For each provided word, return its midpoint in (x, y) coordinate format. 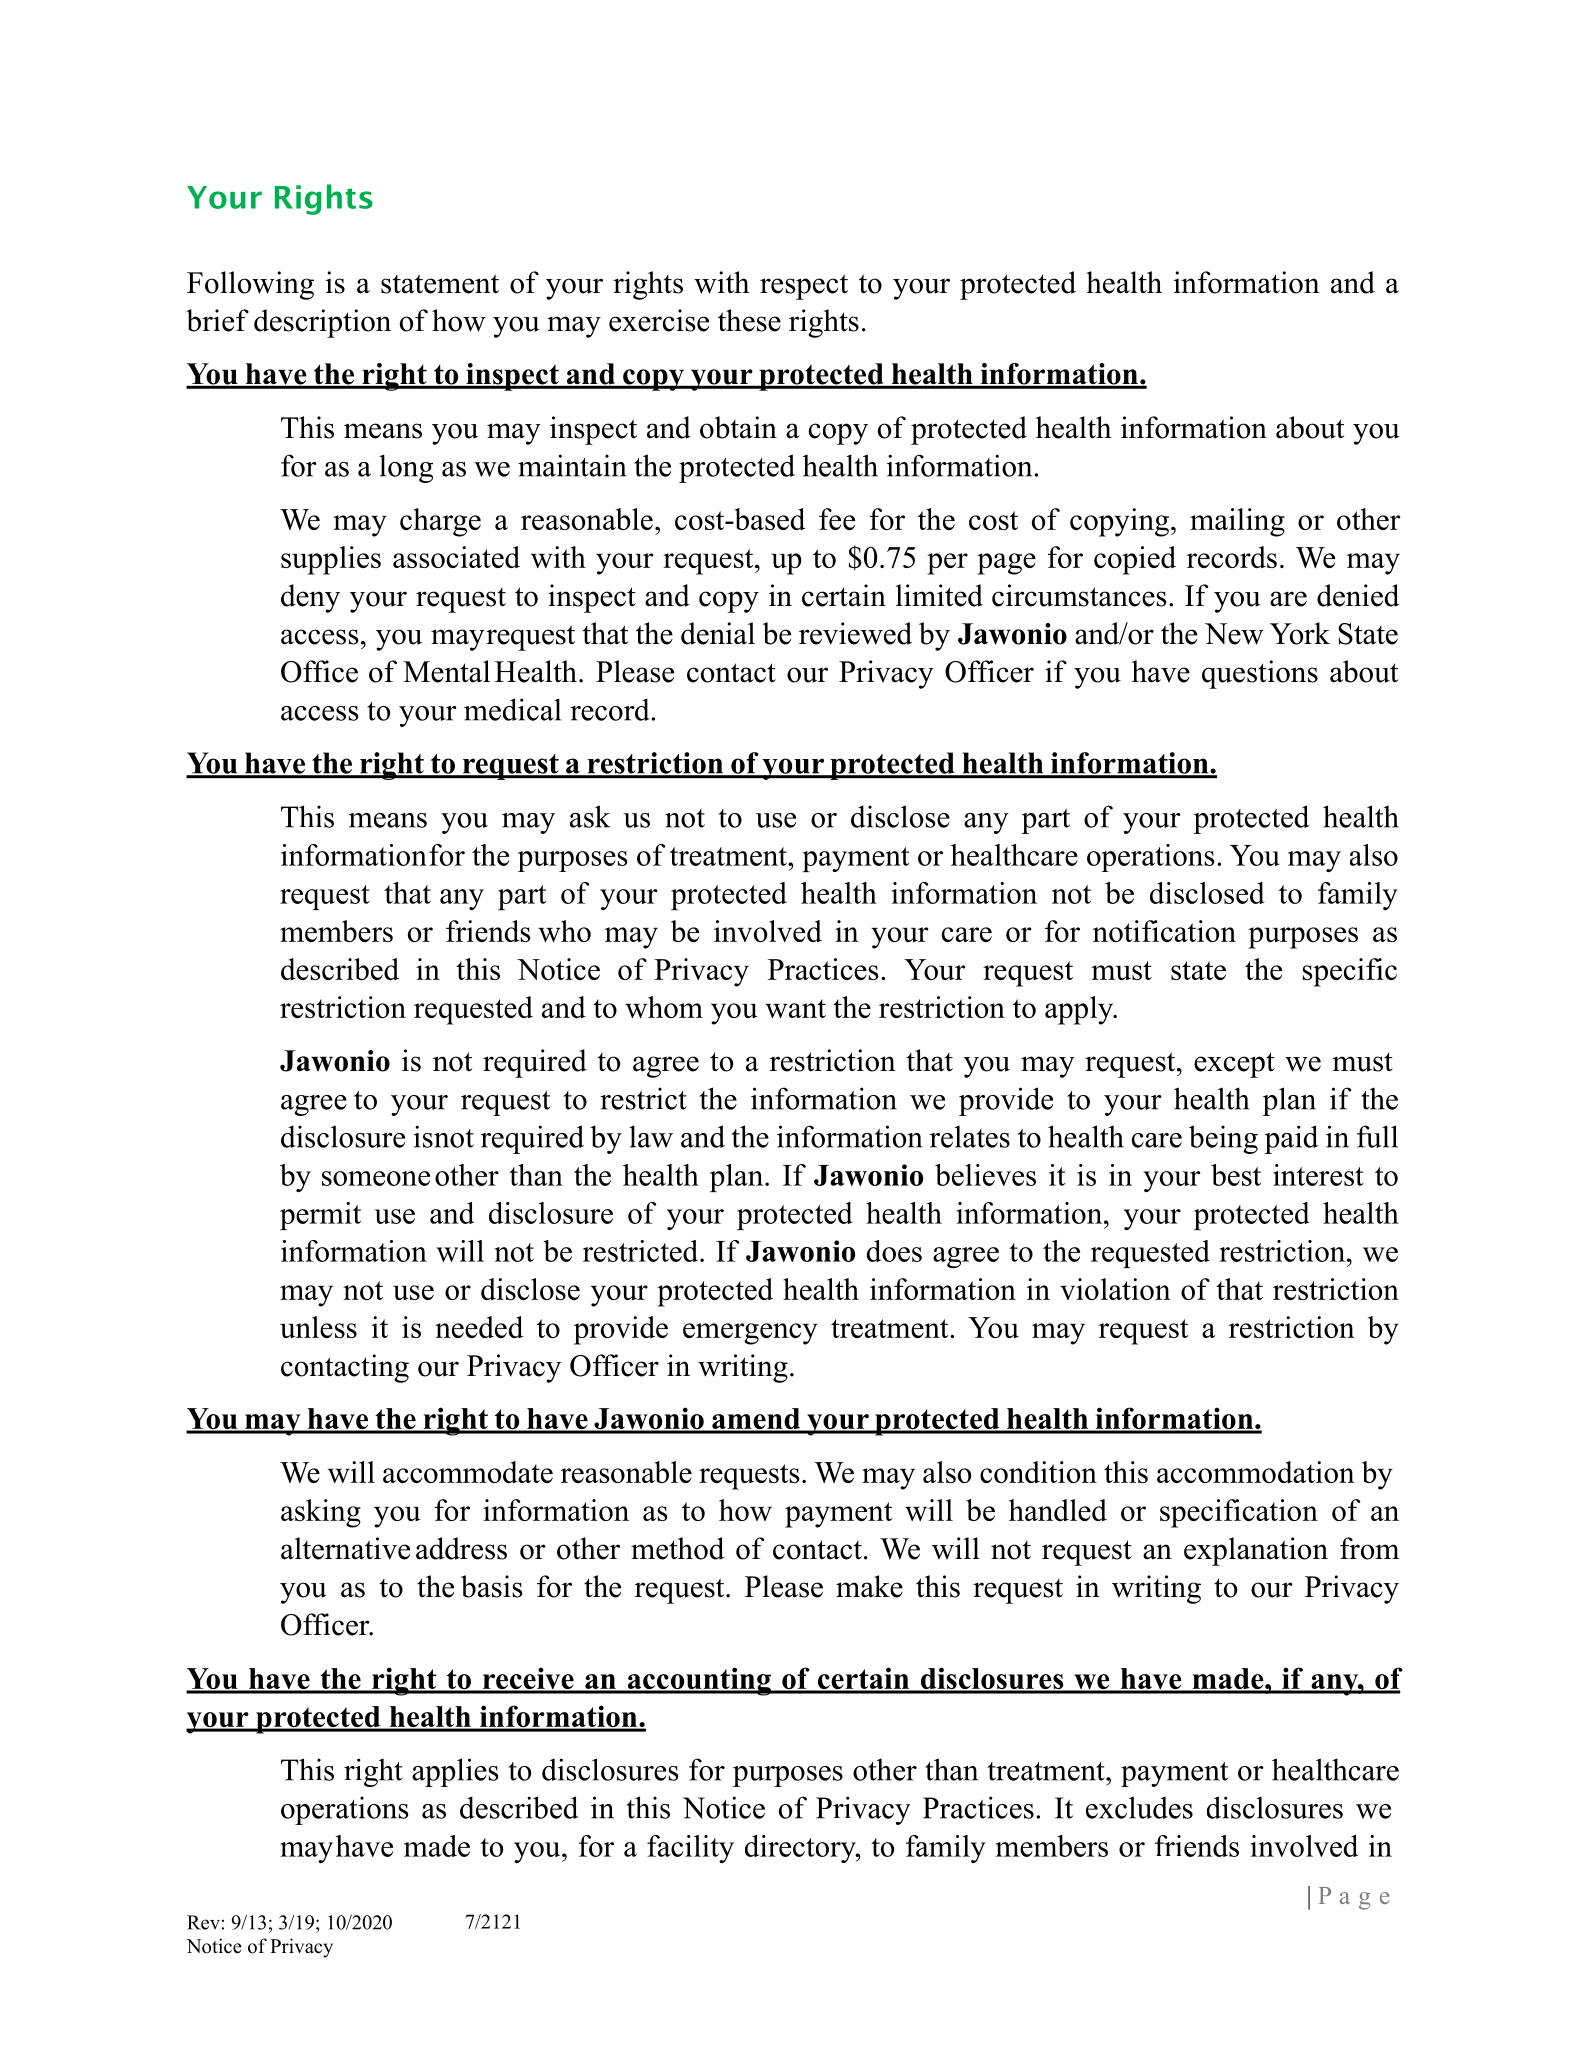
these (749, 320)
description (322, 323)
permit (320, 1216)
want (795, 1008)
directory (801, 1849)
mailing (1237, 522)
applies (455, 1772)
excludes (1139, 1807)
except (1234, 1065)
